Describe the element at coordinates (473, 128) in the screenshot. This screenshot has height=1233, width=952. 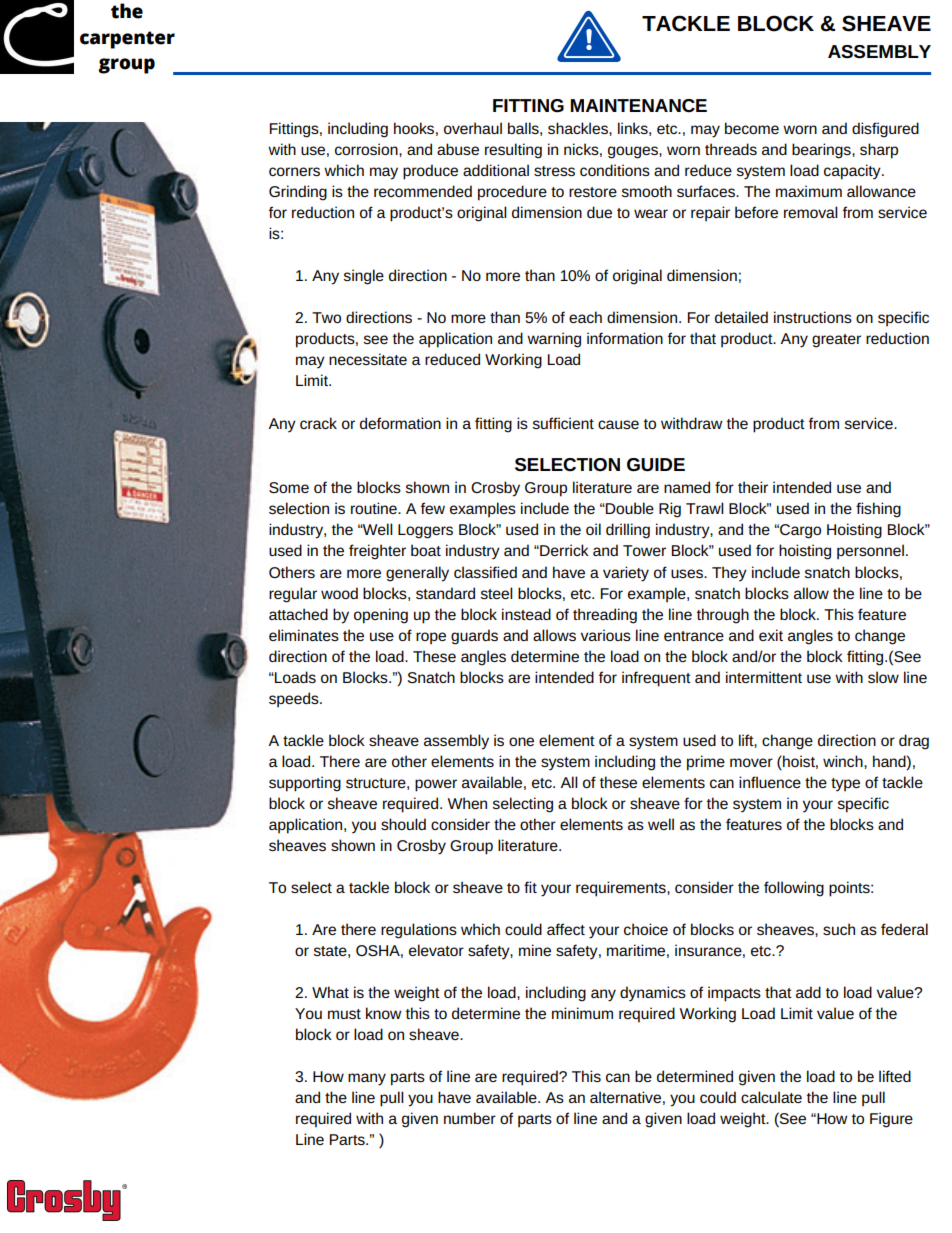
I see `overhaul` at that location.
